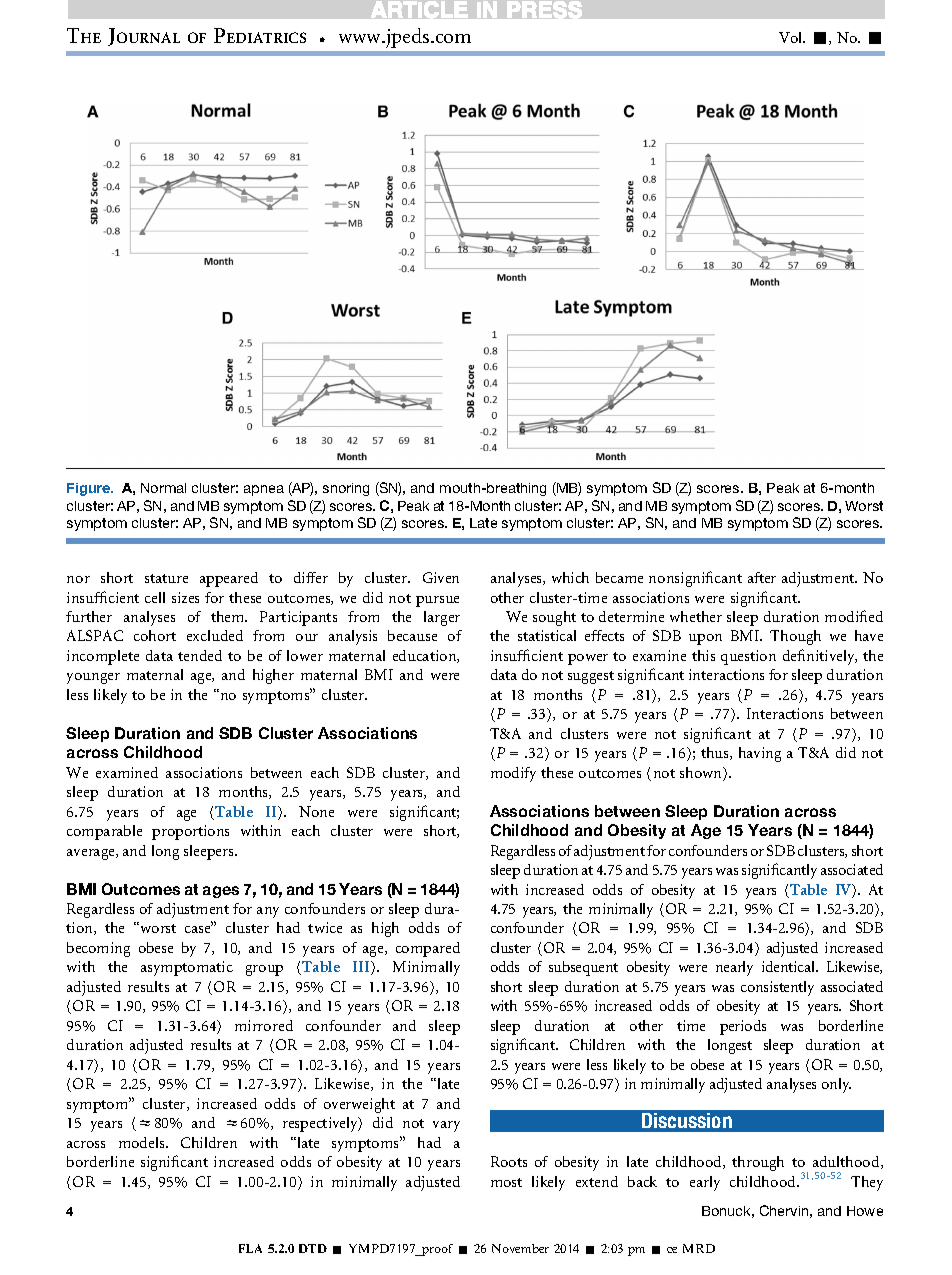  Describe the element at coordinates (250, 1248) in the screenshot. I see `FLA` at that location.
